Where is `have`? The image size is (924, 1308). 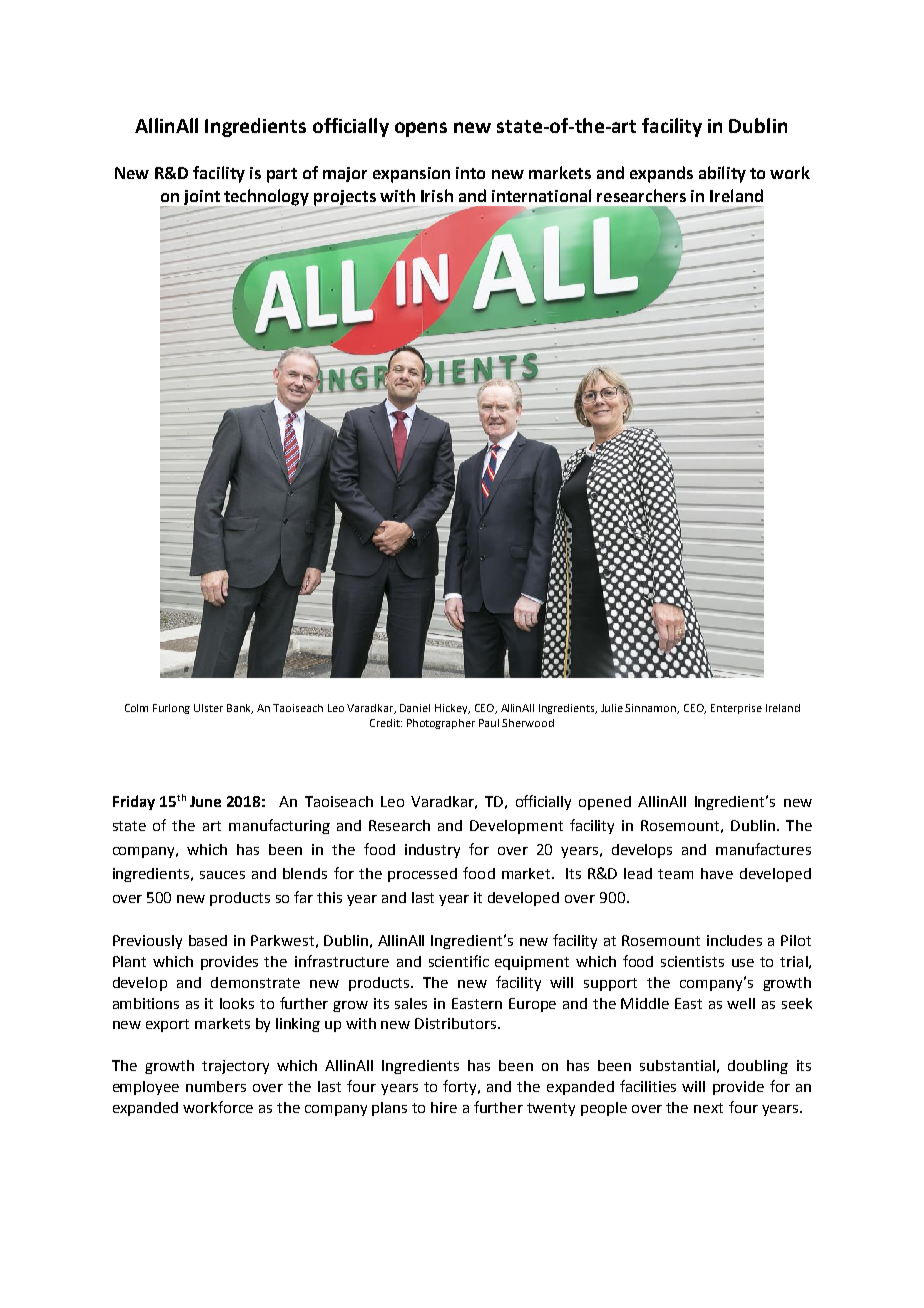 have is located at coordinates (717, 873).
